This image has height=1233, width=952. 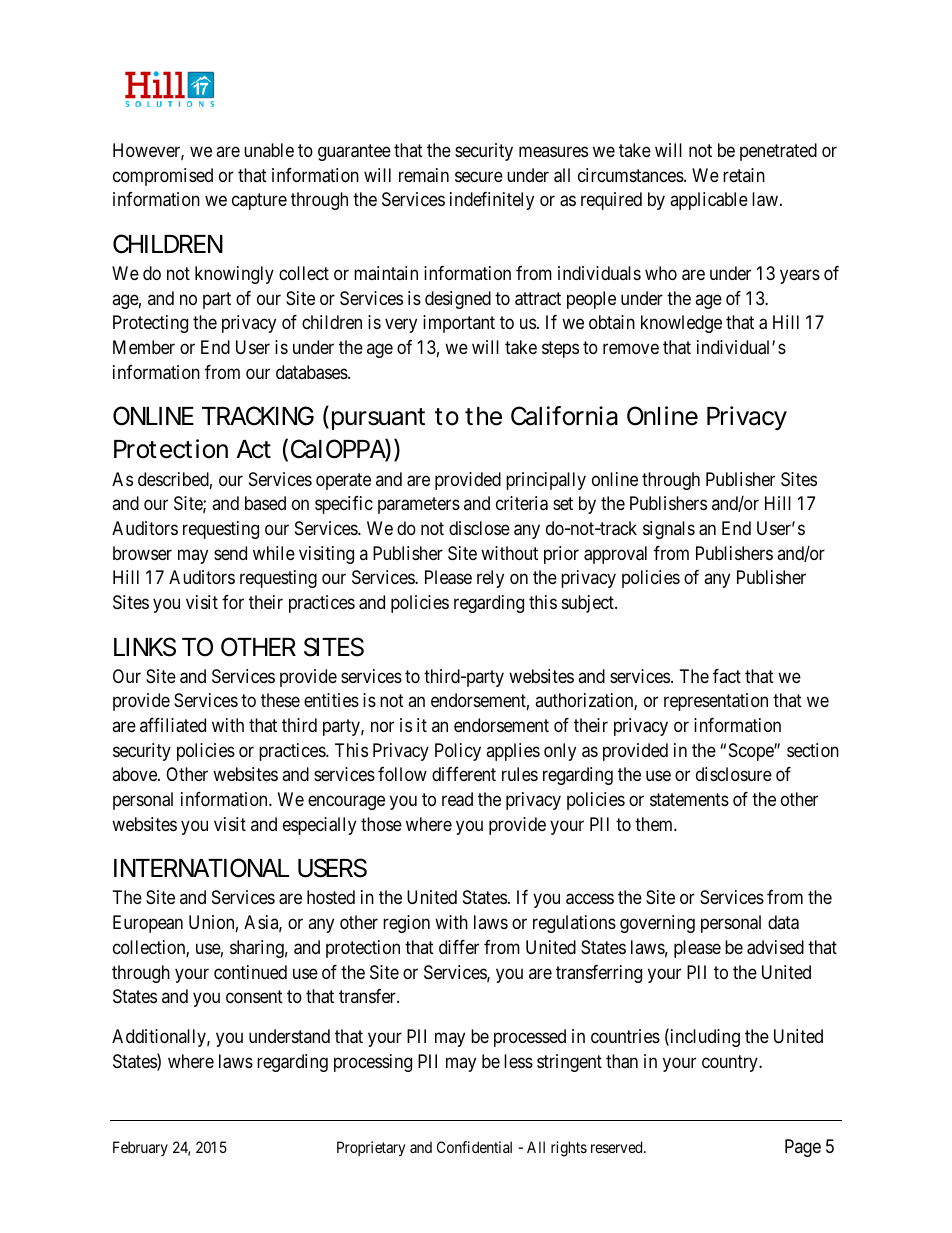 What do you see at coordinates (144, 347) in the image?
I see `Member` at bounding box center [144, 347].
